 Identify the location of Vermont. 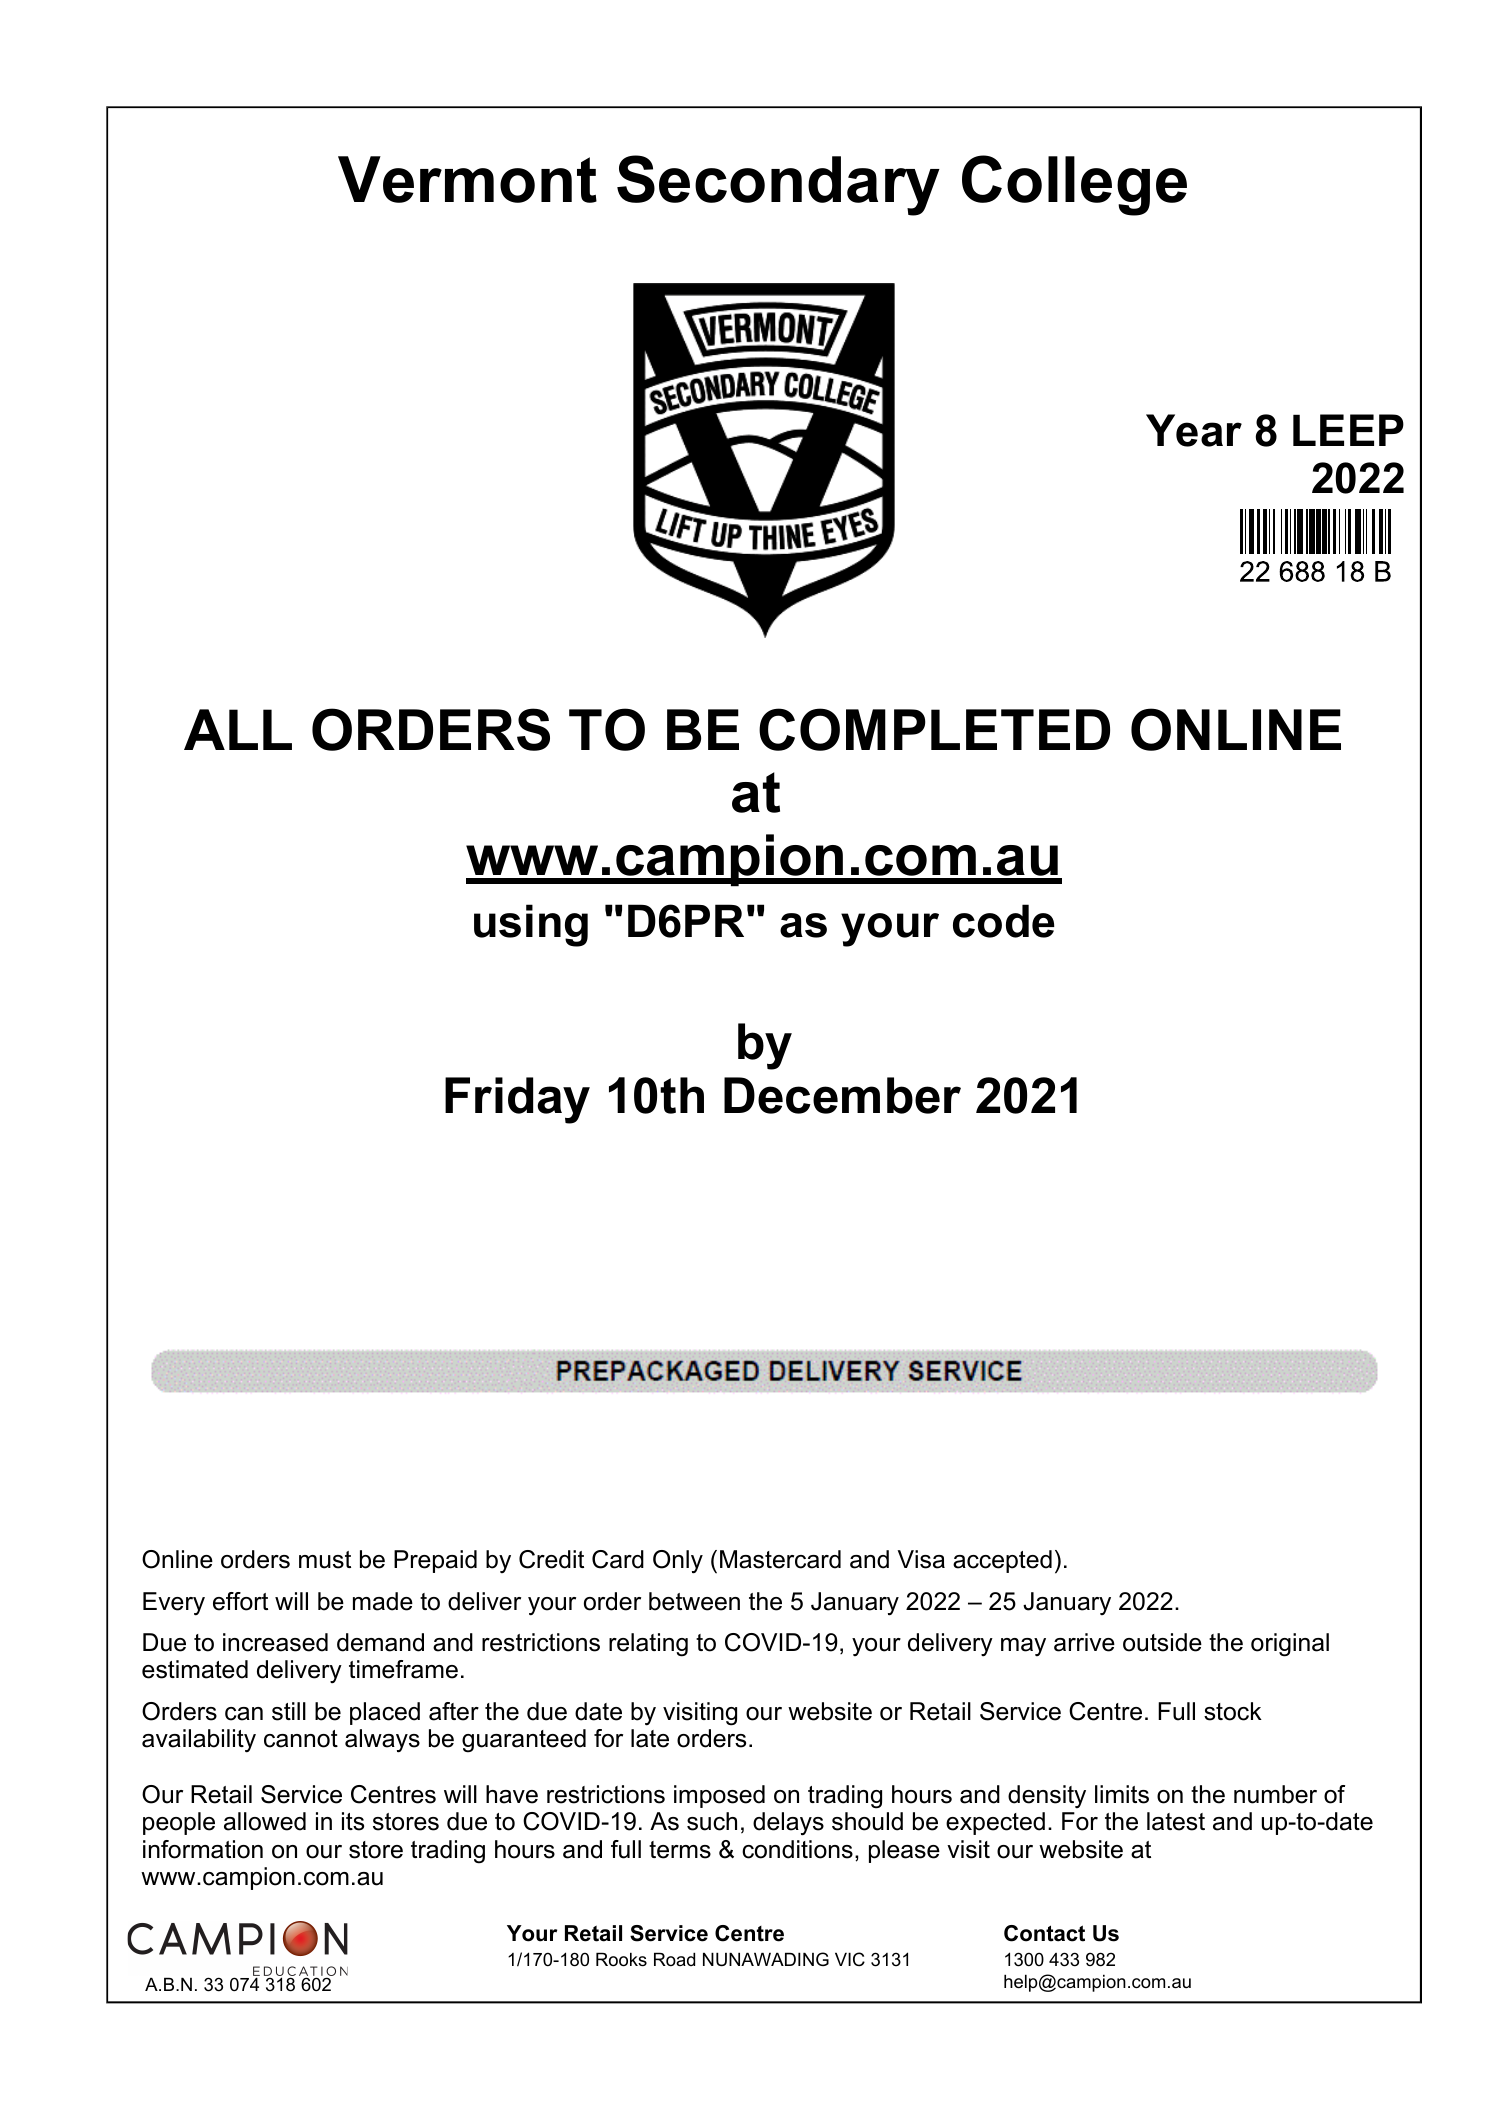
(467, 179).
